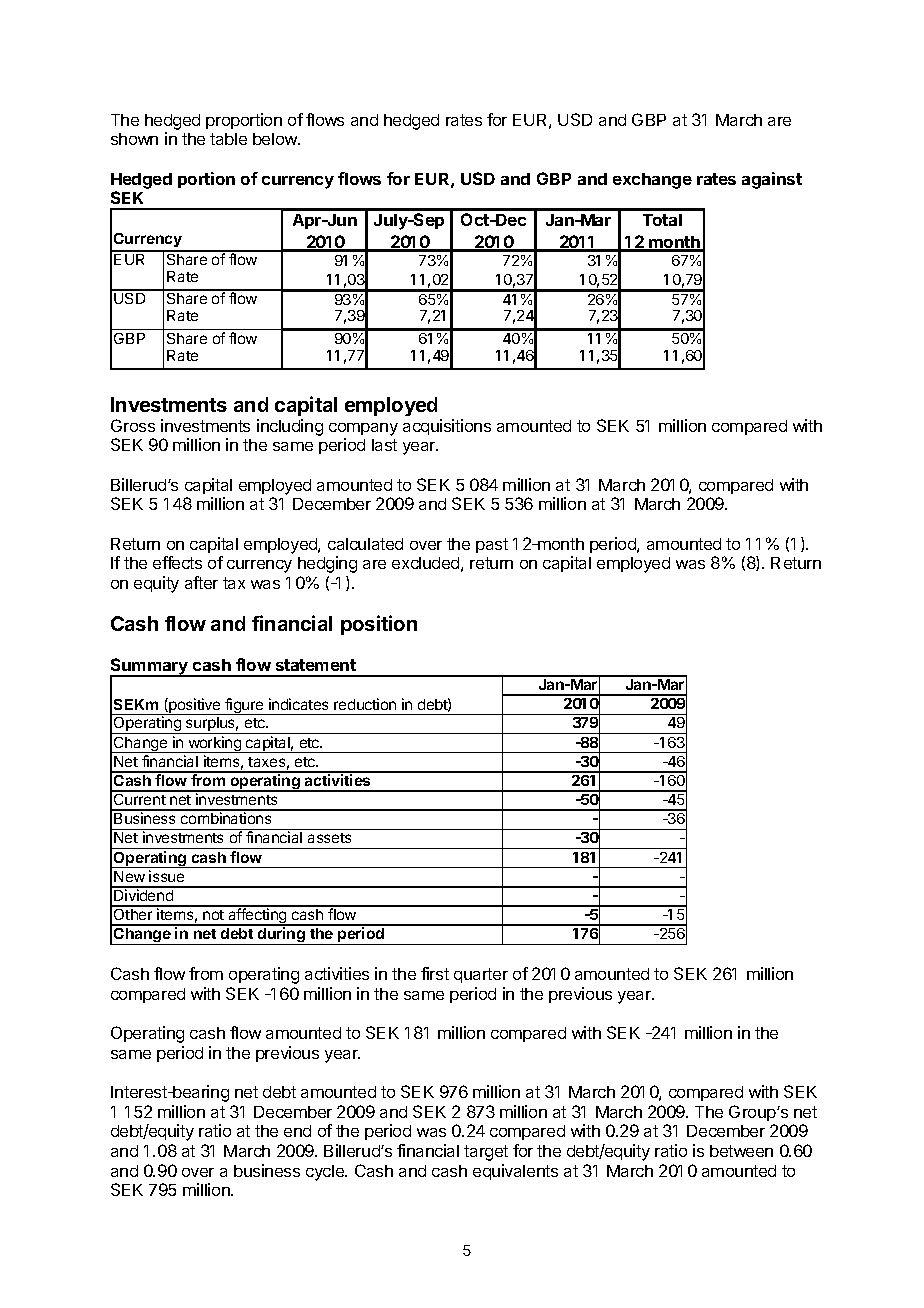 This screenshot has height=1308, width=924. Describe the element at coordinates (228, 139) in the screenshot. I see `table` at that location.
